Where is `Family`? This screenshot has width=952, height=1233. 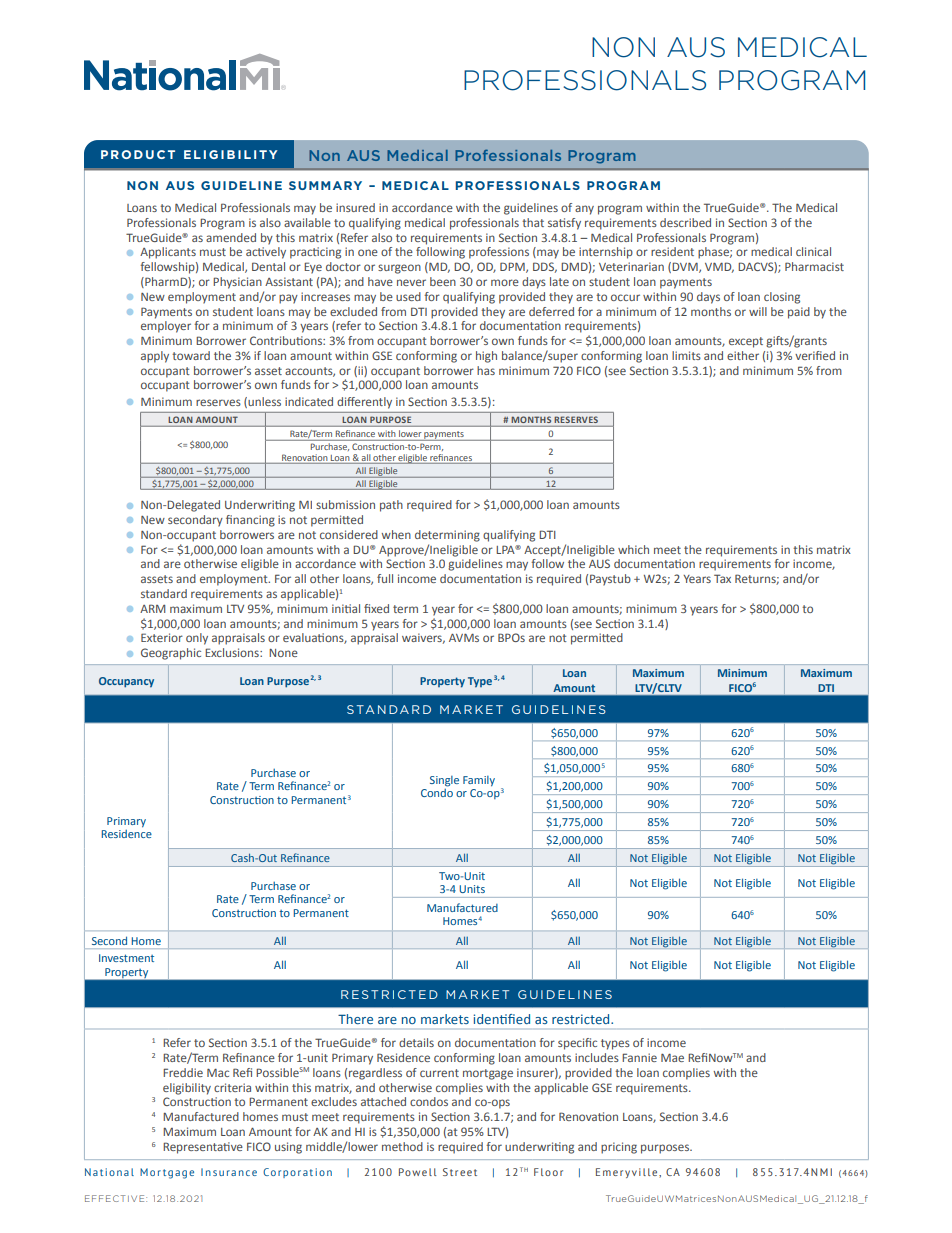
Family is located at coordinates (479, 781).
